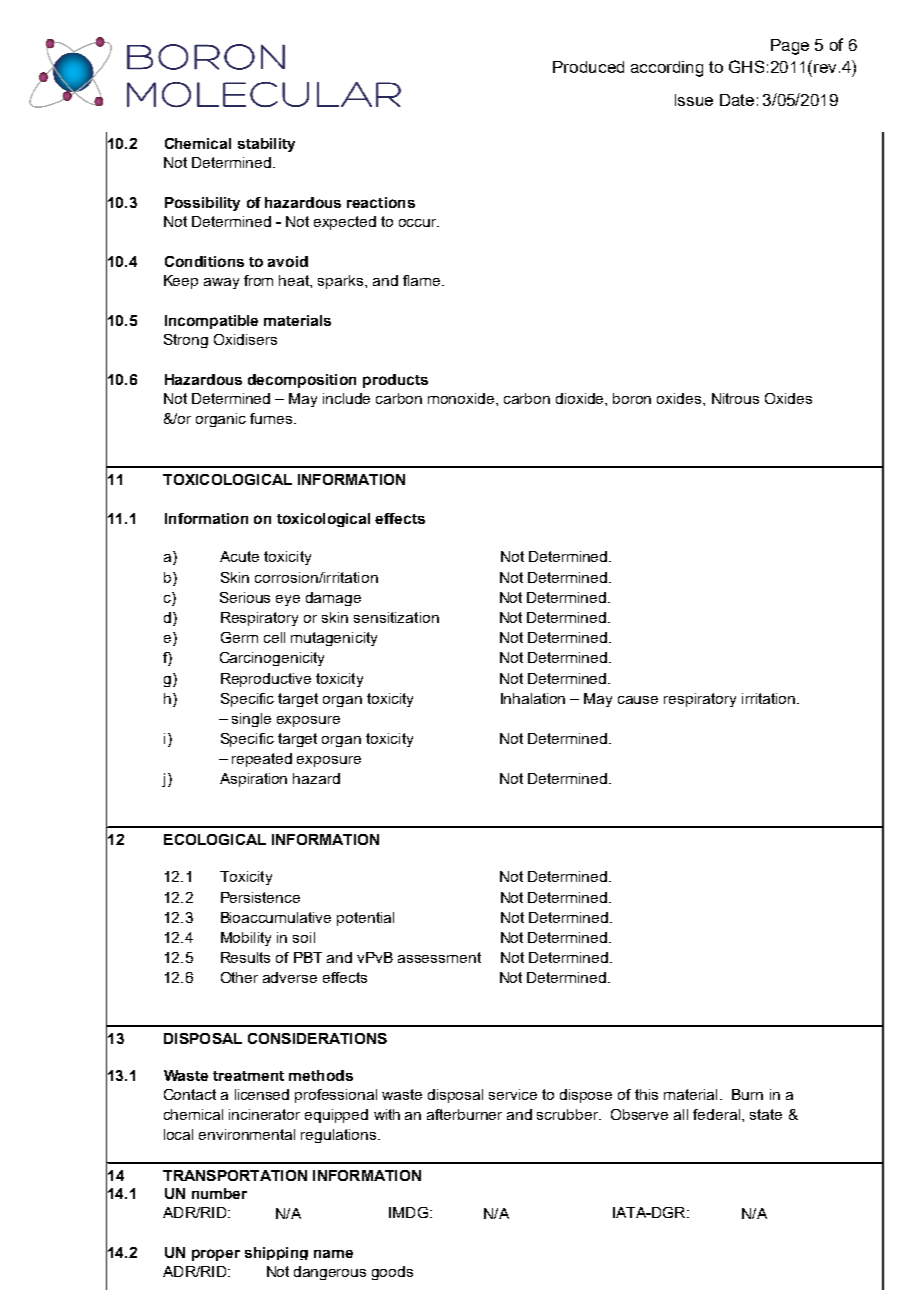  I want to click on shipping, so click(276, 1253).
